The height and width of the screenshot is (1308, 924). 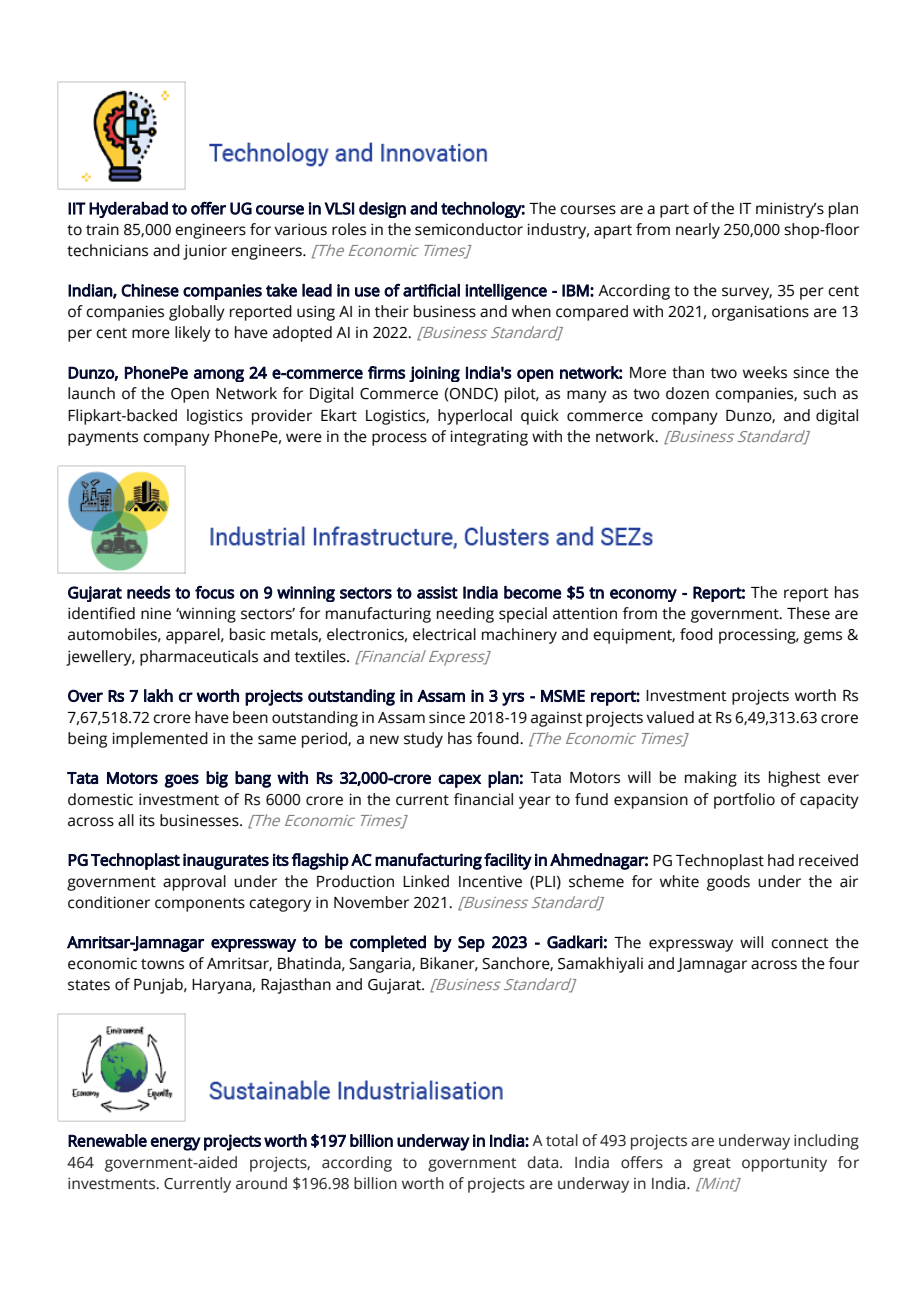 What do you see at coordinates (698, 231) in the screenshot?
I see `nearly` at bounding box center [698, 231].
